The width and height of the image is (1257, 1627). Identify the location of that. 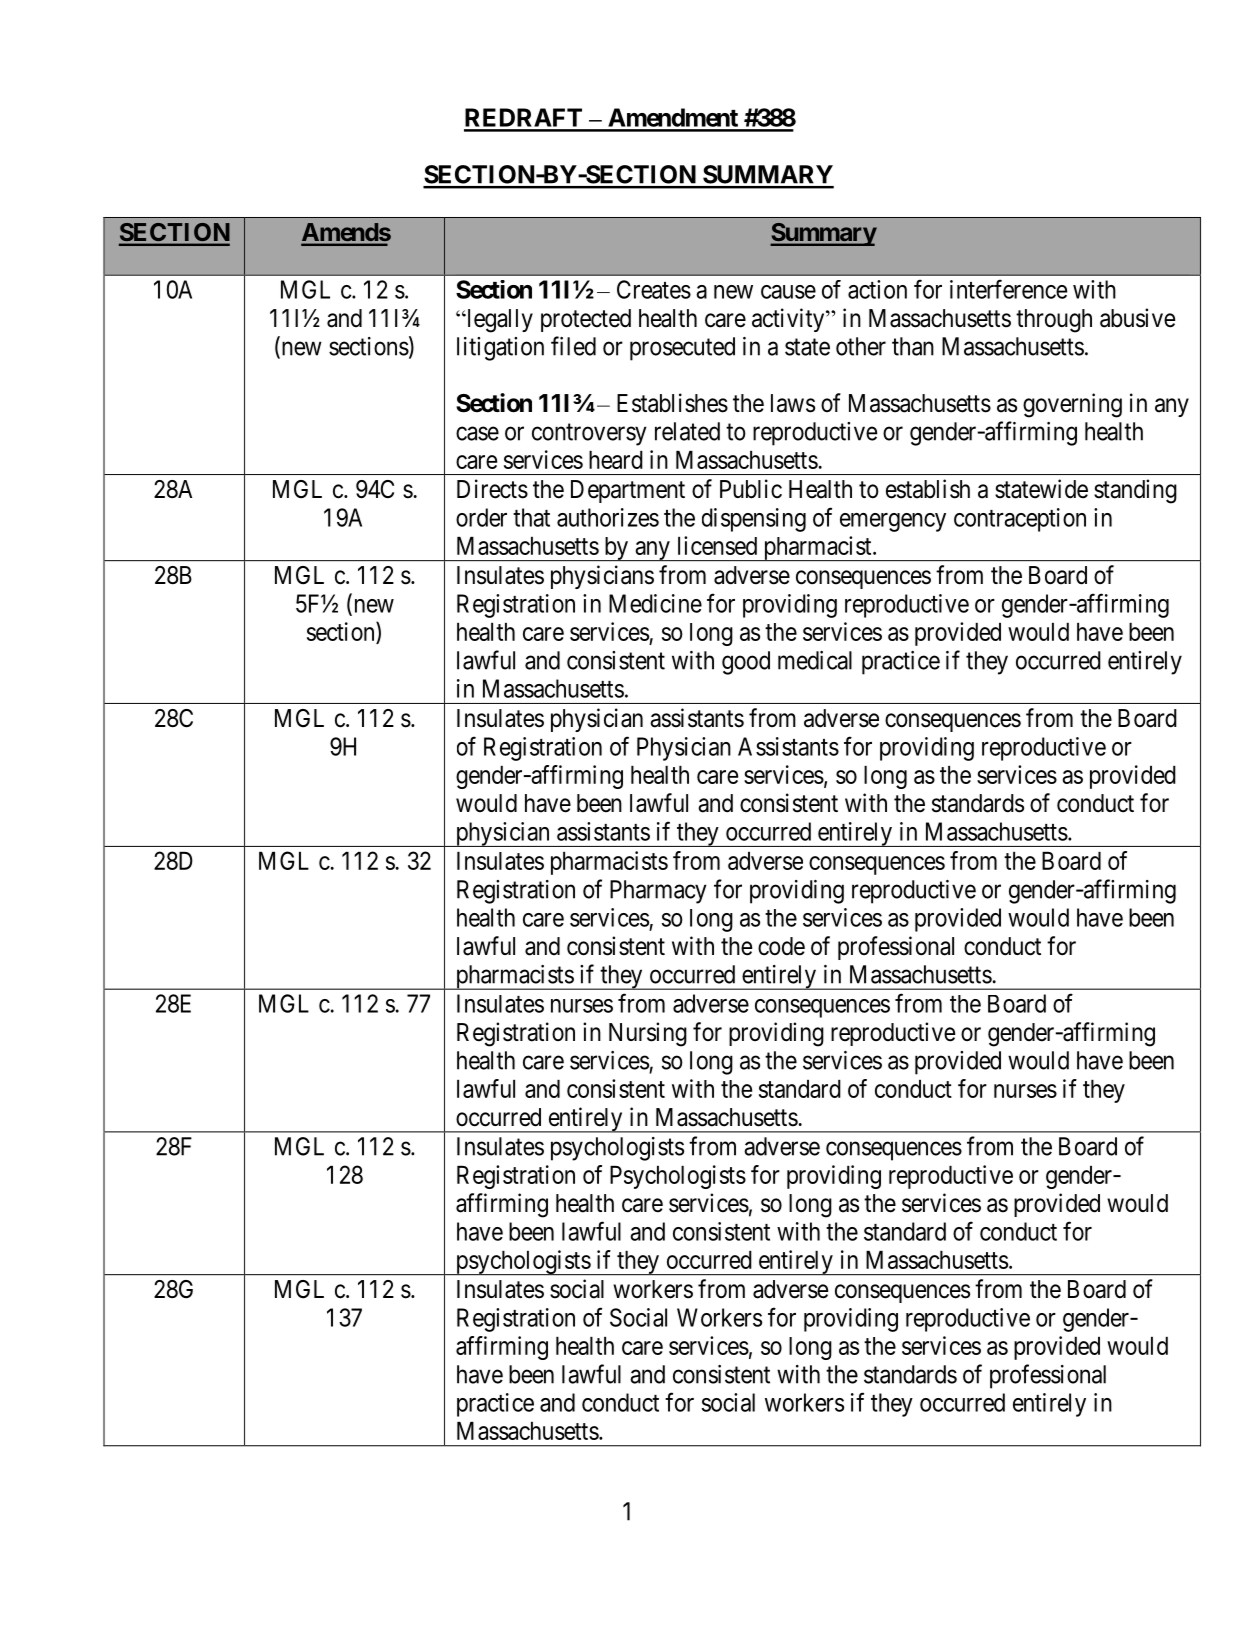
(531, 517).
